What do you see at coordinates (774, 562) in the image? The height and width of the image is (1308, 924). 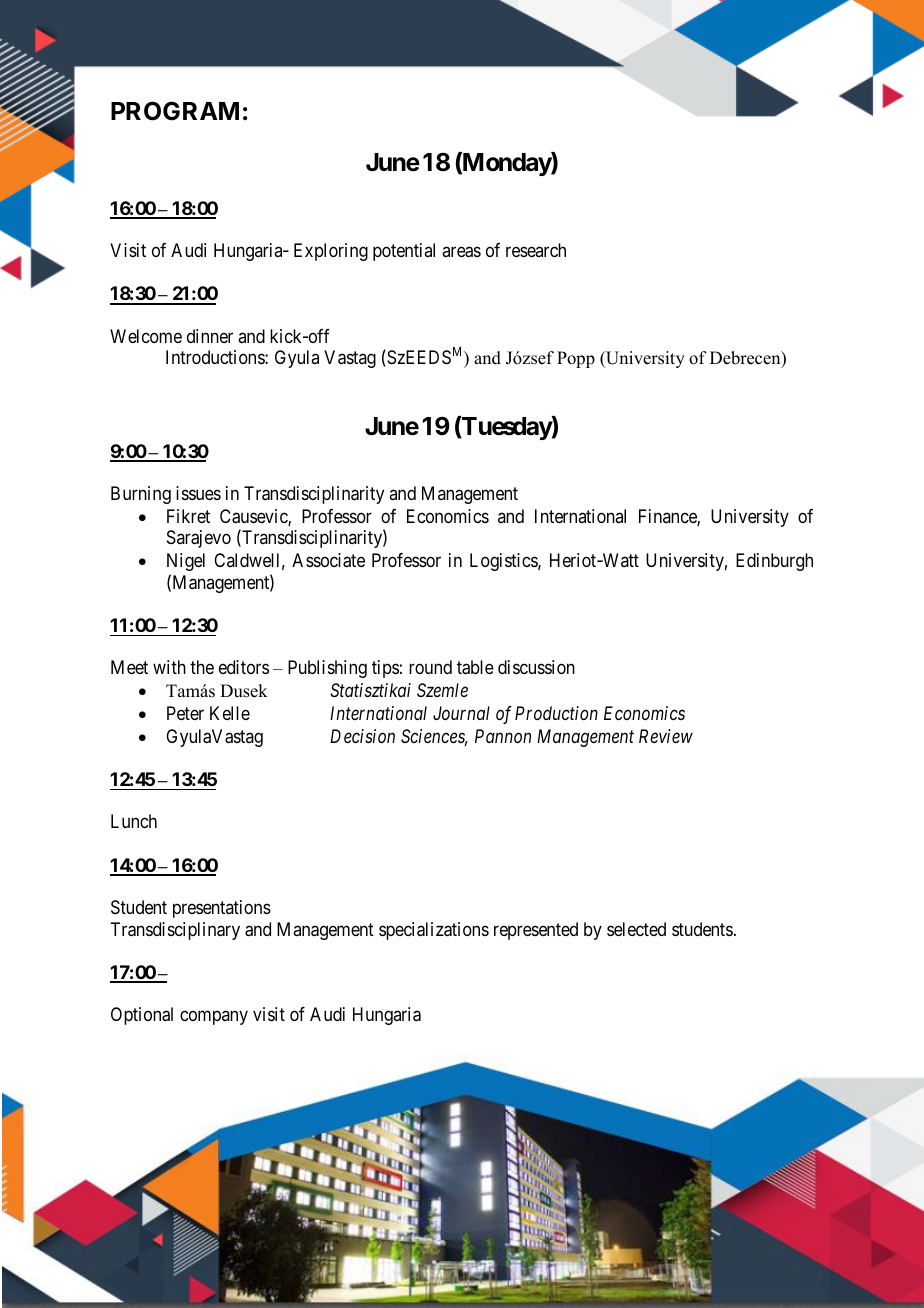 I see `Edinburgh` at bounding box center [774, 562].
